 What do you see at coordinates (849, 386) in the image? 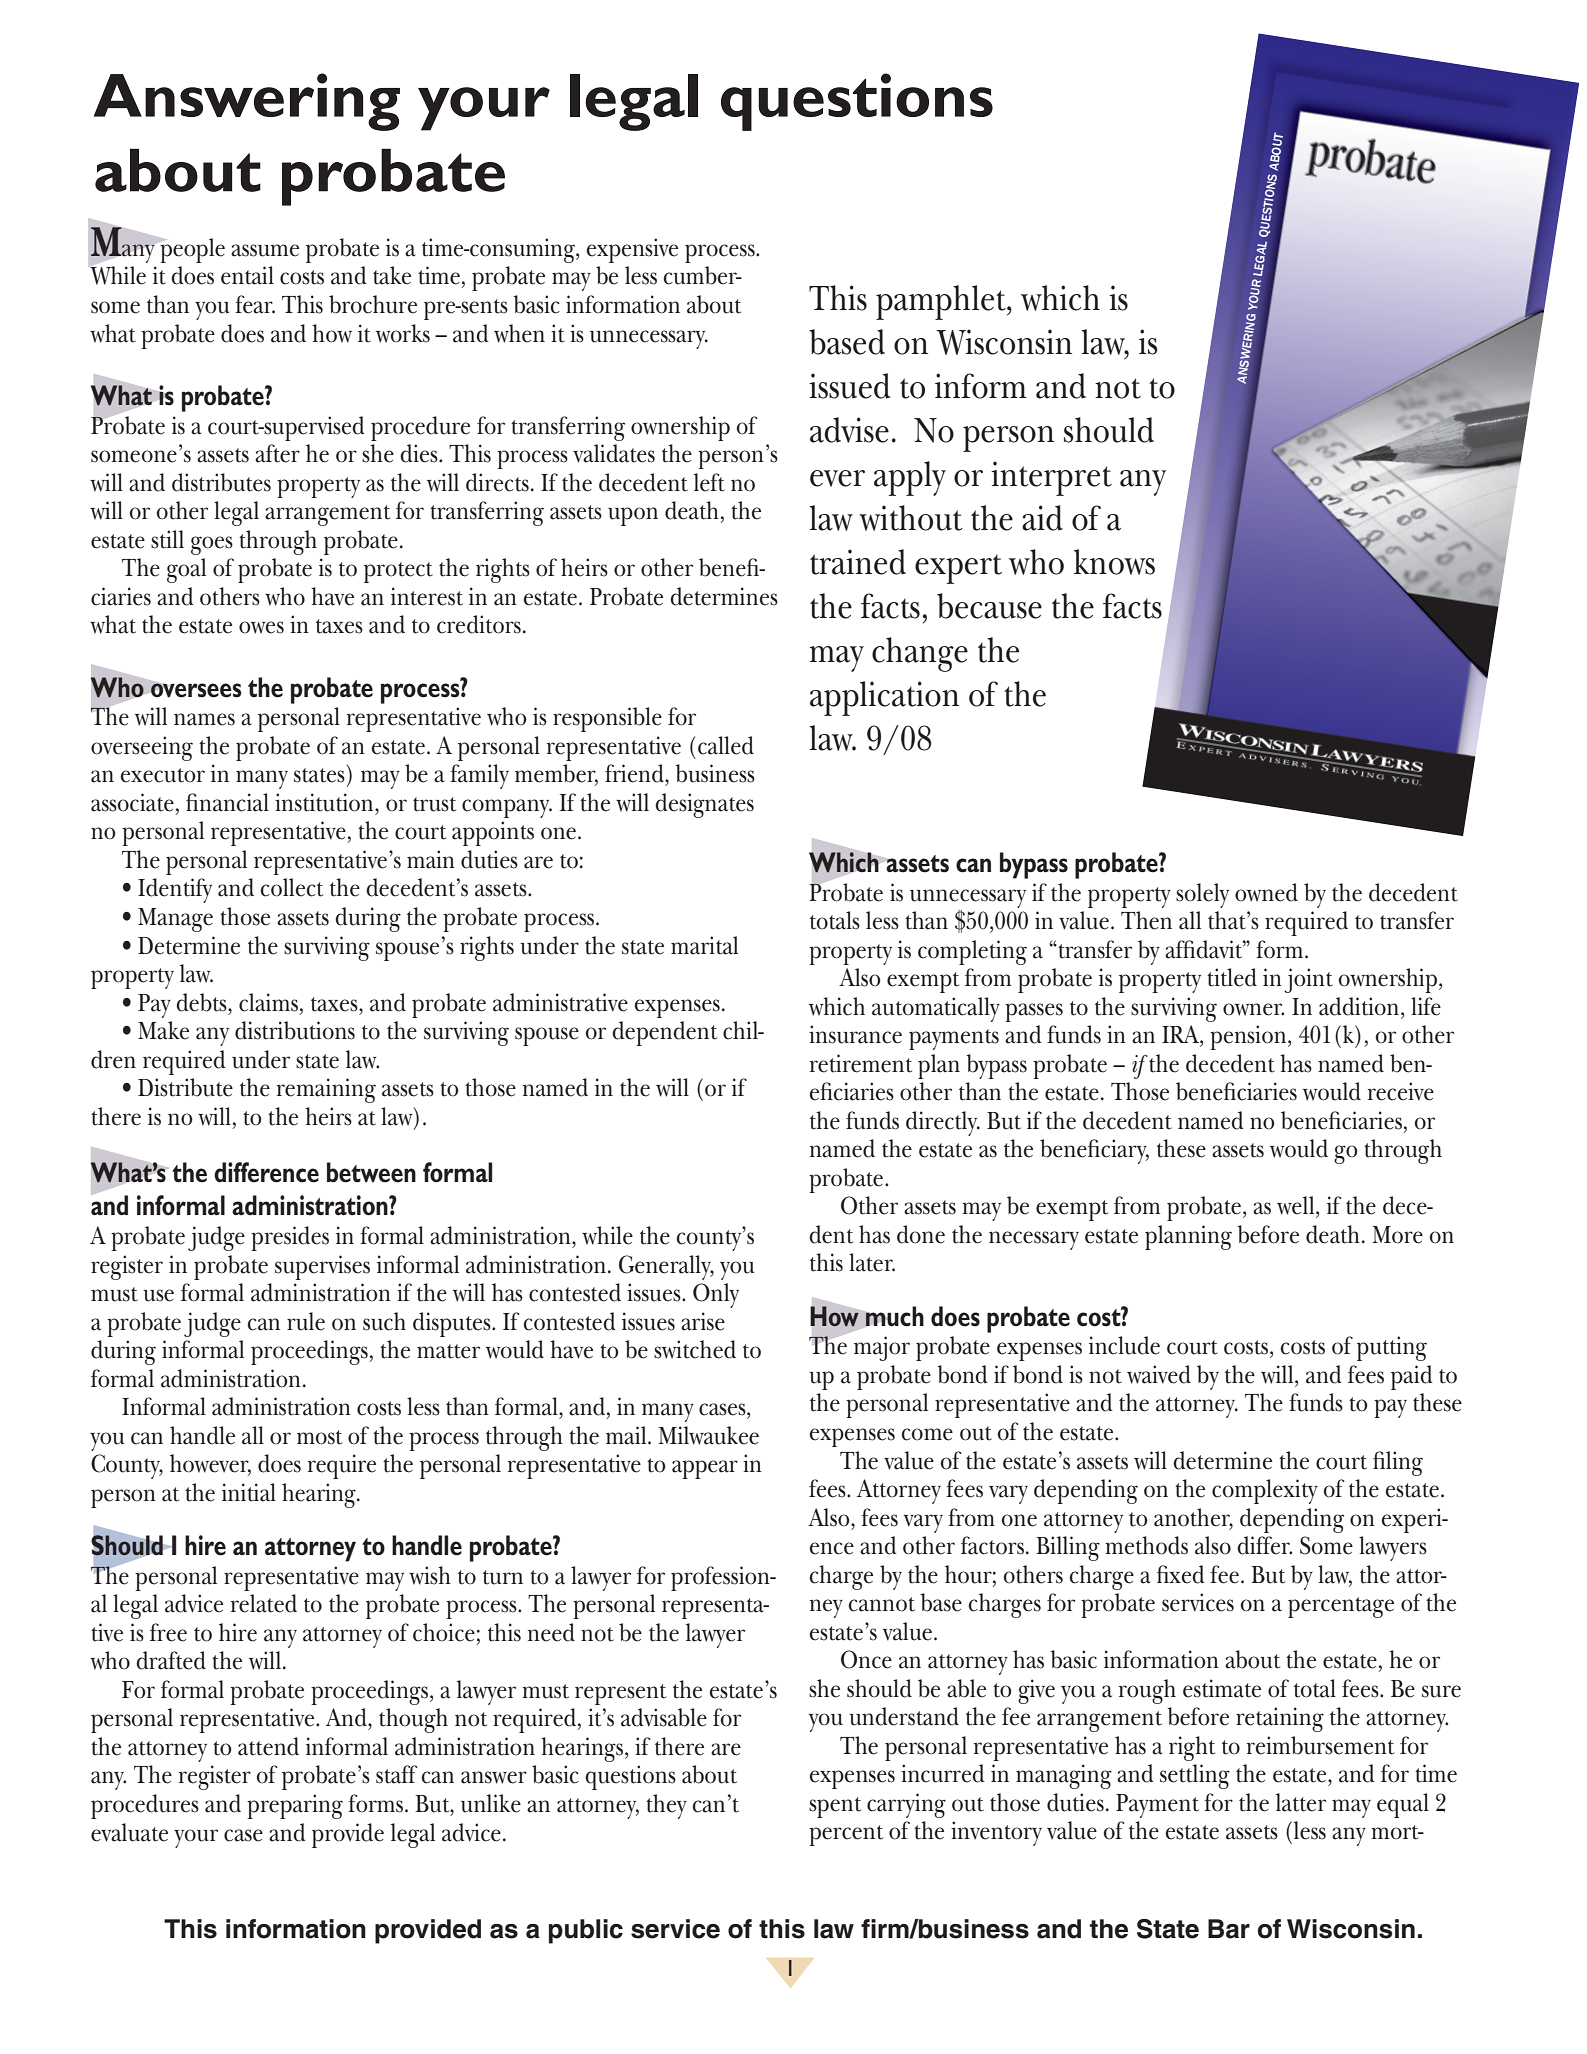
I see `issued` at bounding box center [849, 386].
